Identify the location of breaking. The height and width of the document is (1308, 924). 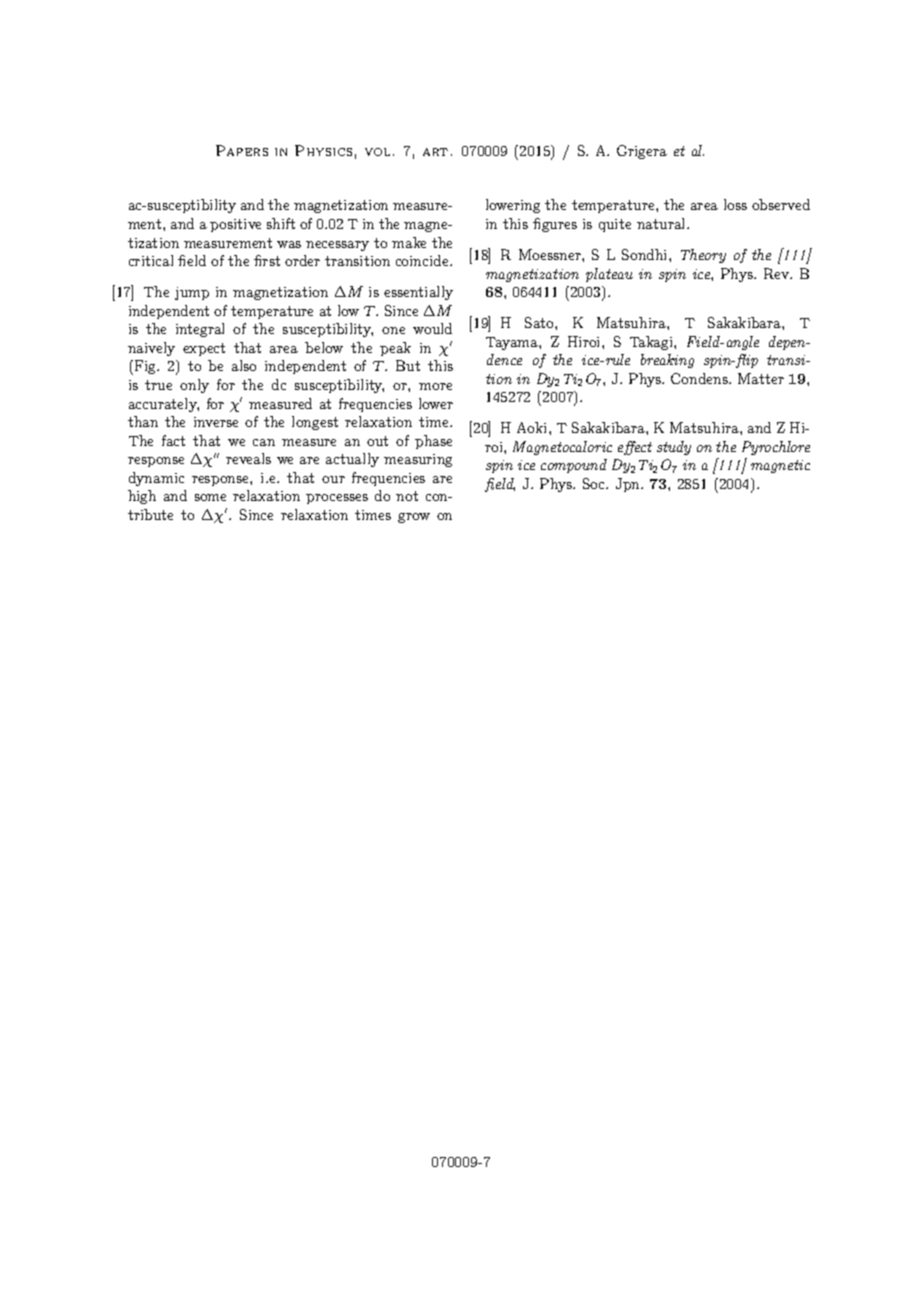
(667, 361).
